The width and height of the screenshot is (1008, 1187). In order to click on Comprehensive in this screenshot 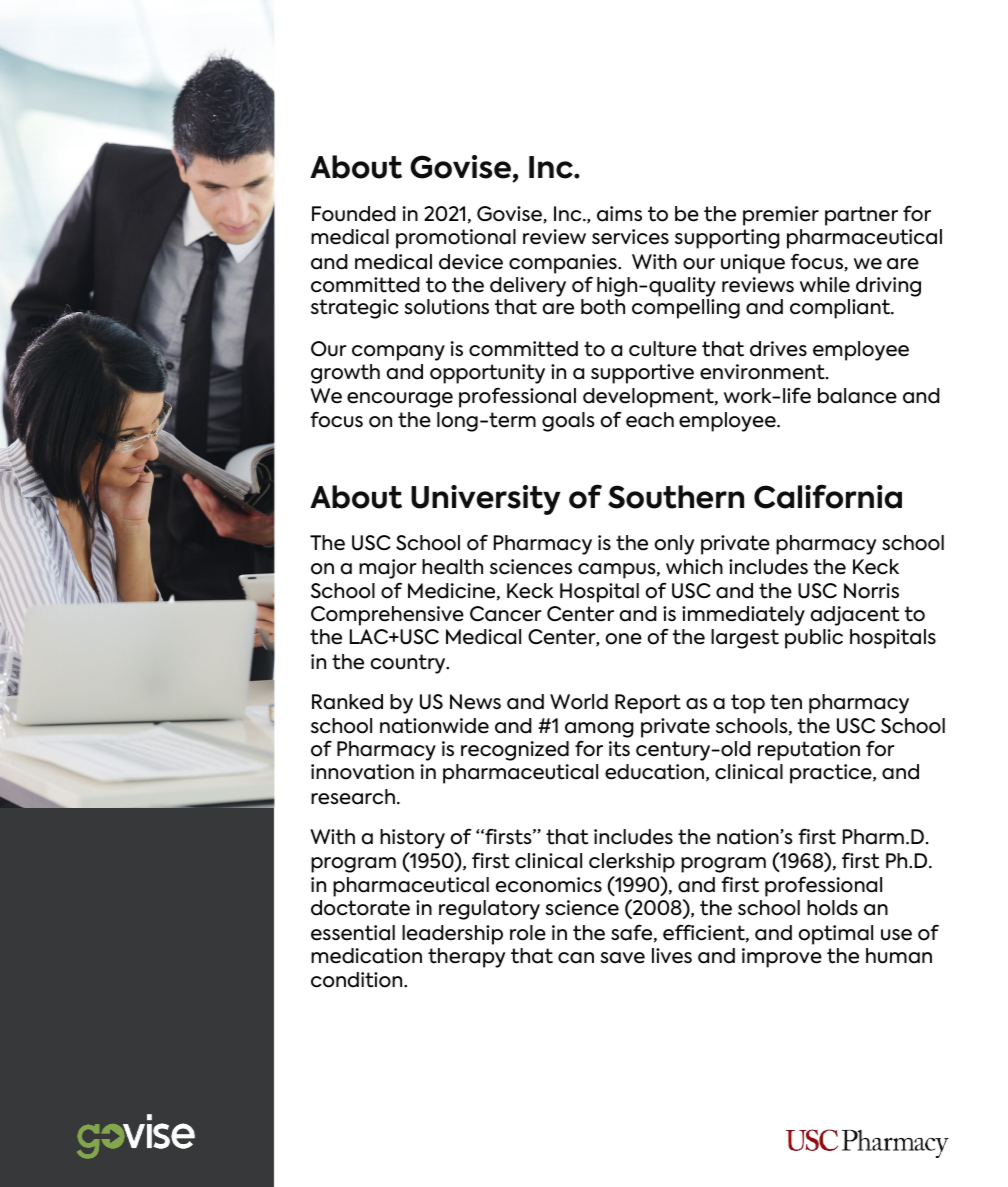, I will do `click(387, 616)`.
